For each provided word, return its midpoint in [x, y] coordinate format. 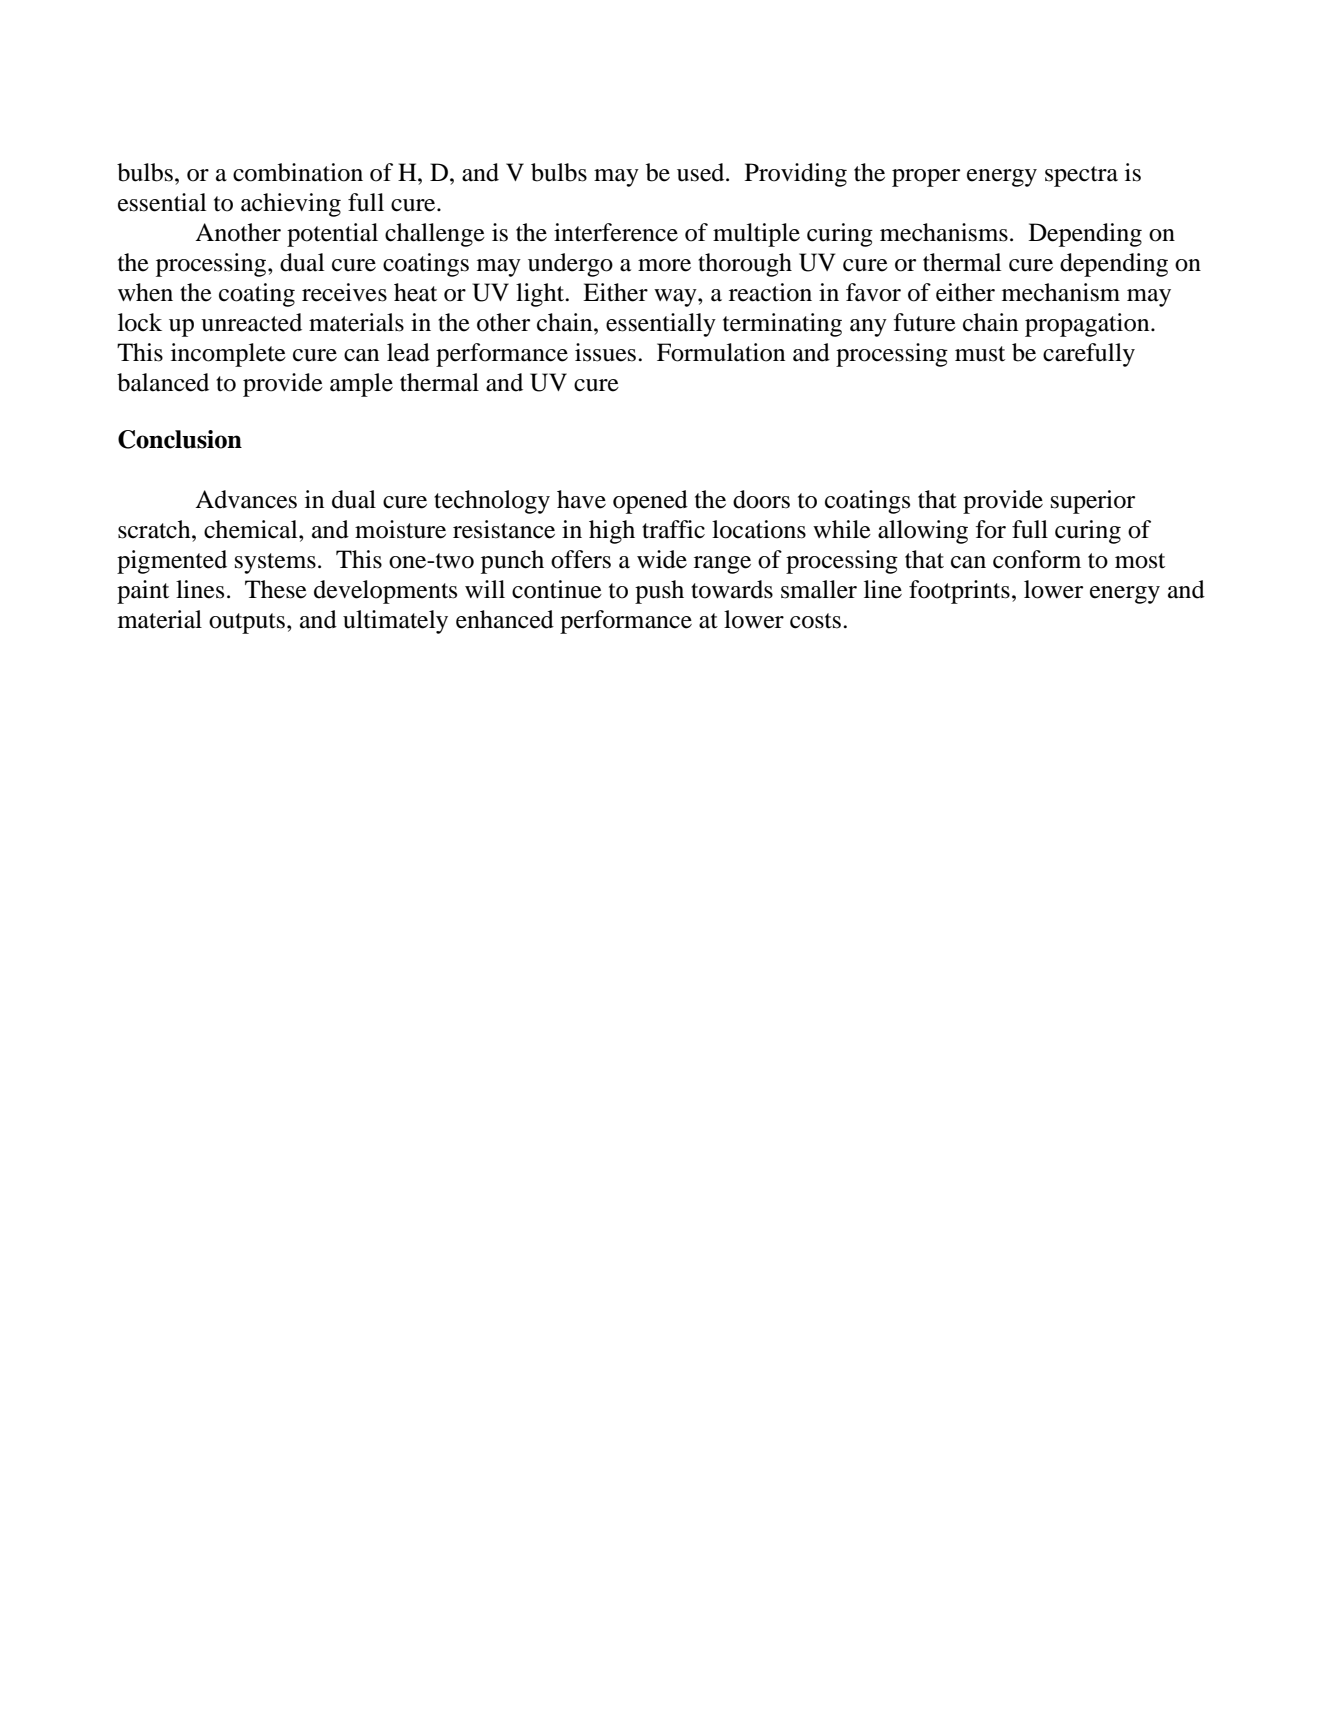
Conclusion [180, 439]
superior [1093, 502]
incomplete [228, 355]
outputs [247, 623]
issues [605, 352]
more [664, 265]
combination [298, 172]
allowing [923, 532]
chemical [252, 529]
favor [873, 292]
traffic [673, 529]
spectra [1081, 176]
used [702, 172]
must [980, 354]
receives [344, 292]
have [581, 499]
